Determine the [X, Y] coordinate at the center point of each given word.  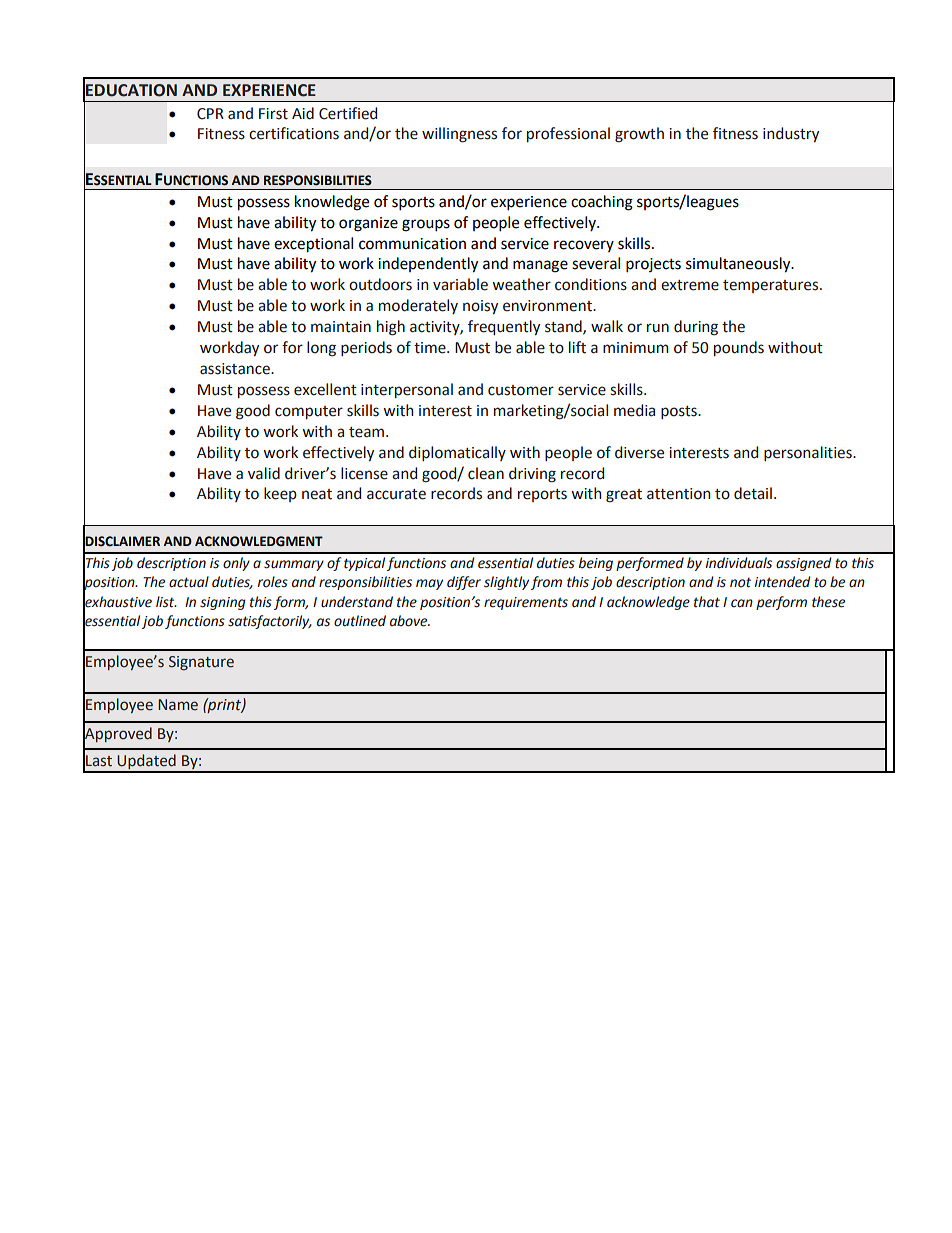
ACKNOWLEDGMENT [259, 541]
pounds [739, 348]
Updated [146, 763]
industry [791, 134]
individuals [739, 563]
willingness [459, 135]
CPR [210, 114]
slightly [506, 583]
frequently [504, 327]
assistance [236, 369]
